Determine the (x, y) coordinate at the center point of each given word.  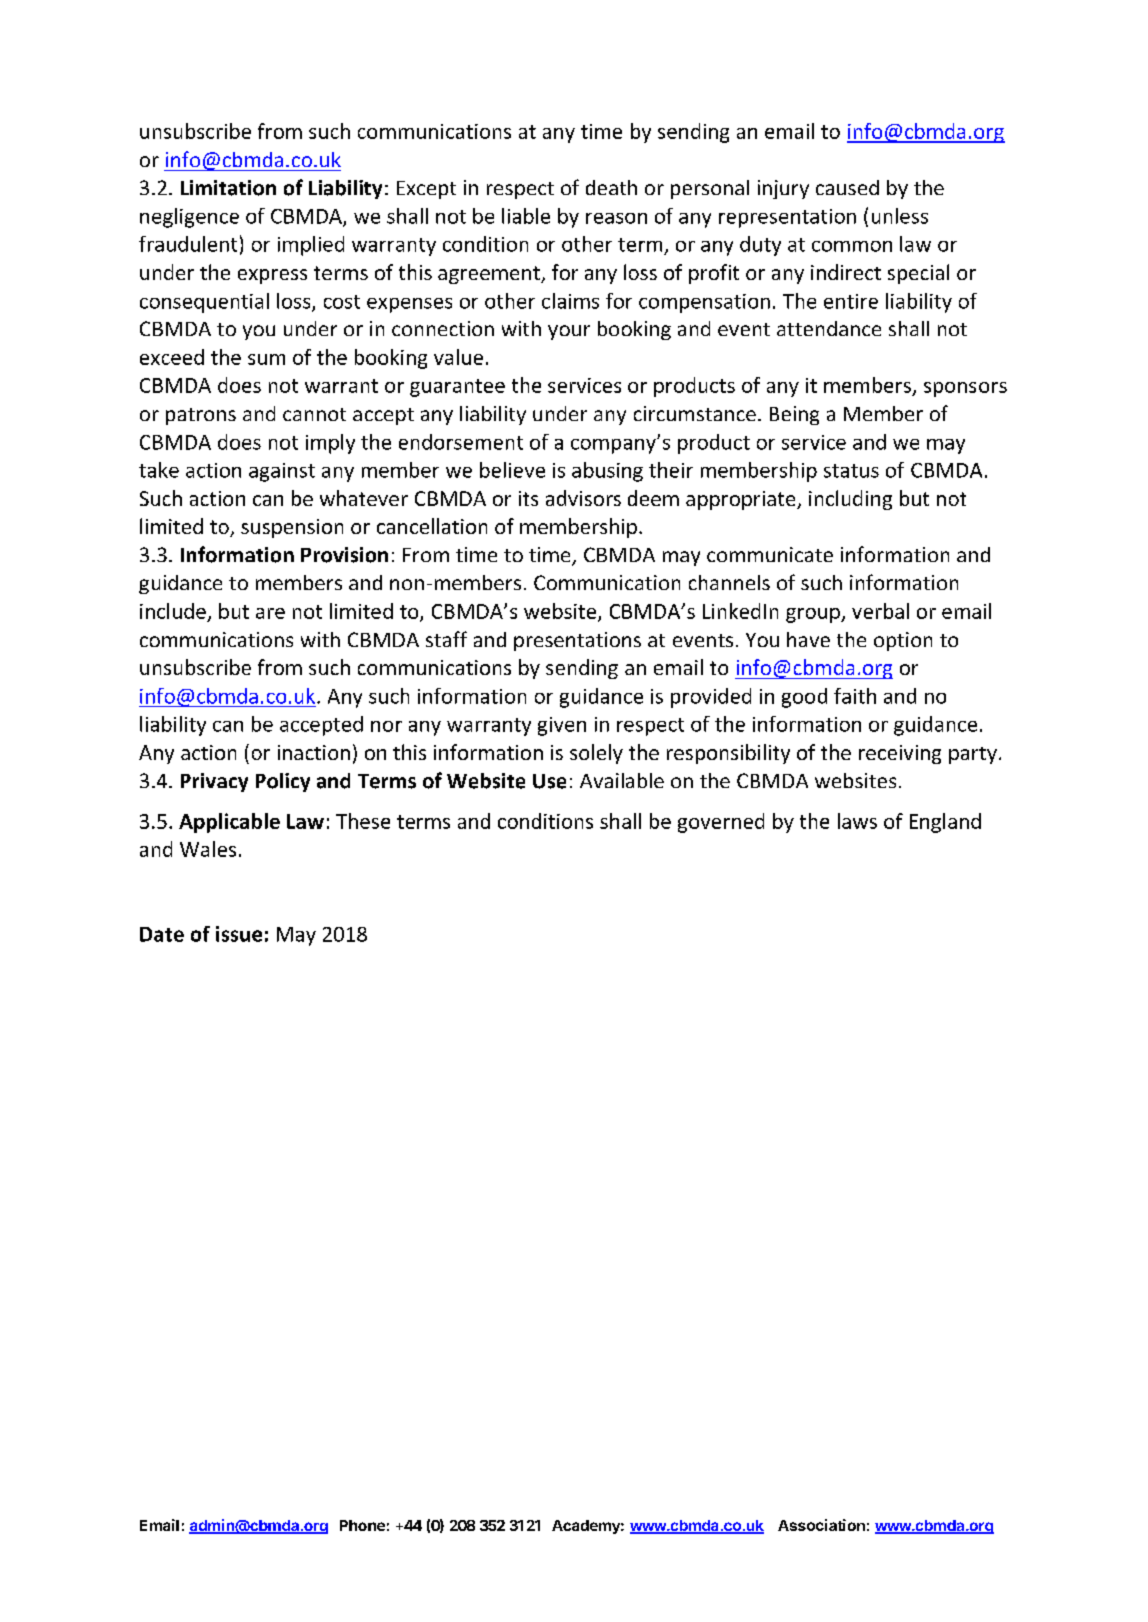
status (851, 471)
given (562, 726)
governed (721, 823)
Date (162, 934)
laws (857, 821)
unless (900, 216)
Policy (283, 782)
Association (821, 1525)
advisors (583, 498)
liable (526, 216)
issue (239, 934)
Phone (362, 1525)
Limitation (228, 188)
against (282, 472)
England (945, 823)
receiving (900, 754)
